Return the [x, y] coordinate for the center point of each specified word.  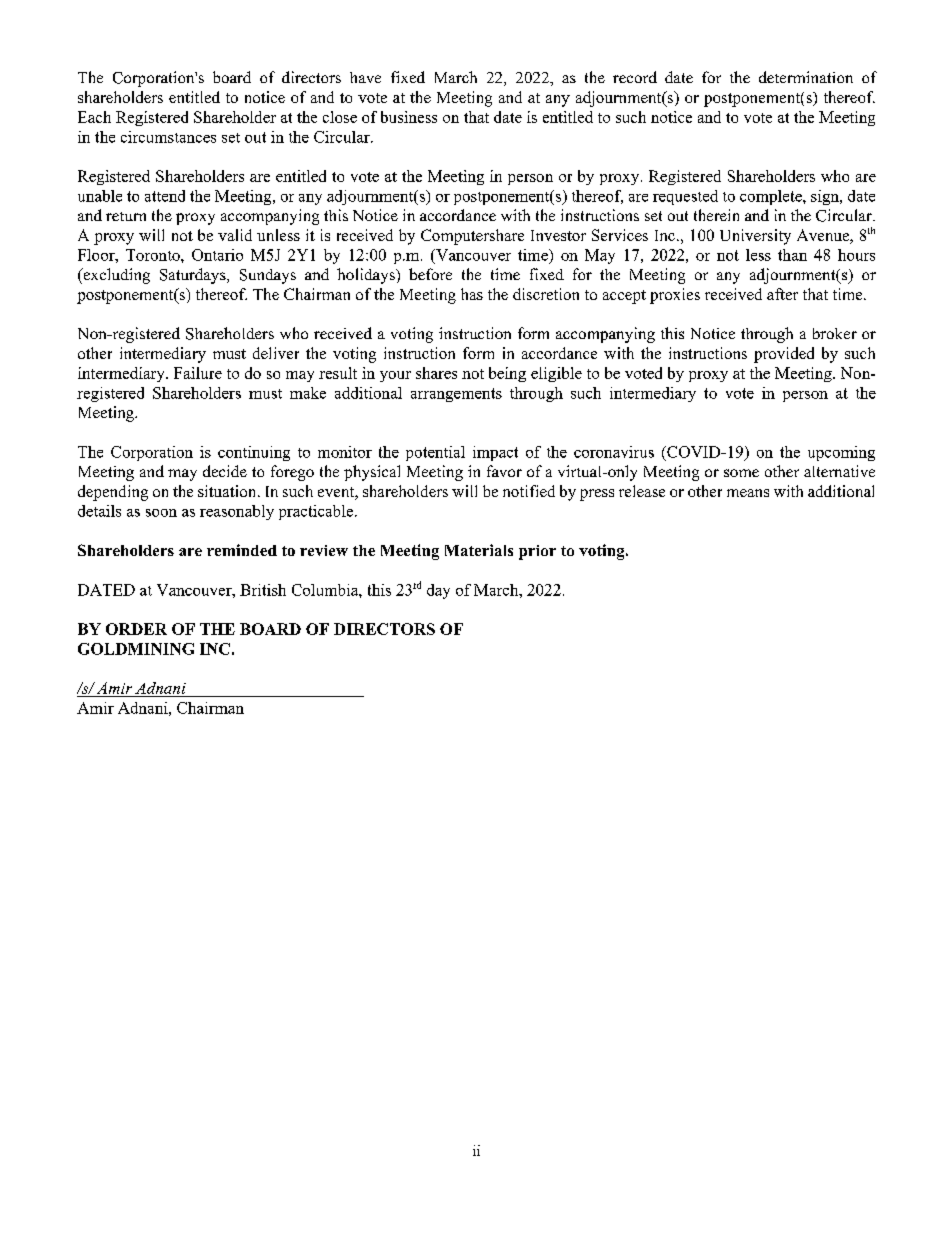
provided [784, 355]
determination [806, 77]
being [507, 374]
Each [94, 117]
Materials [479, 550]
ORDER [136, 629]
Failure [198, 373]
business [409, 117]
